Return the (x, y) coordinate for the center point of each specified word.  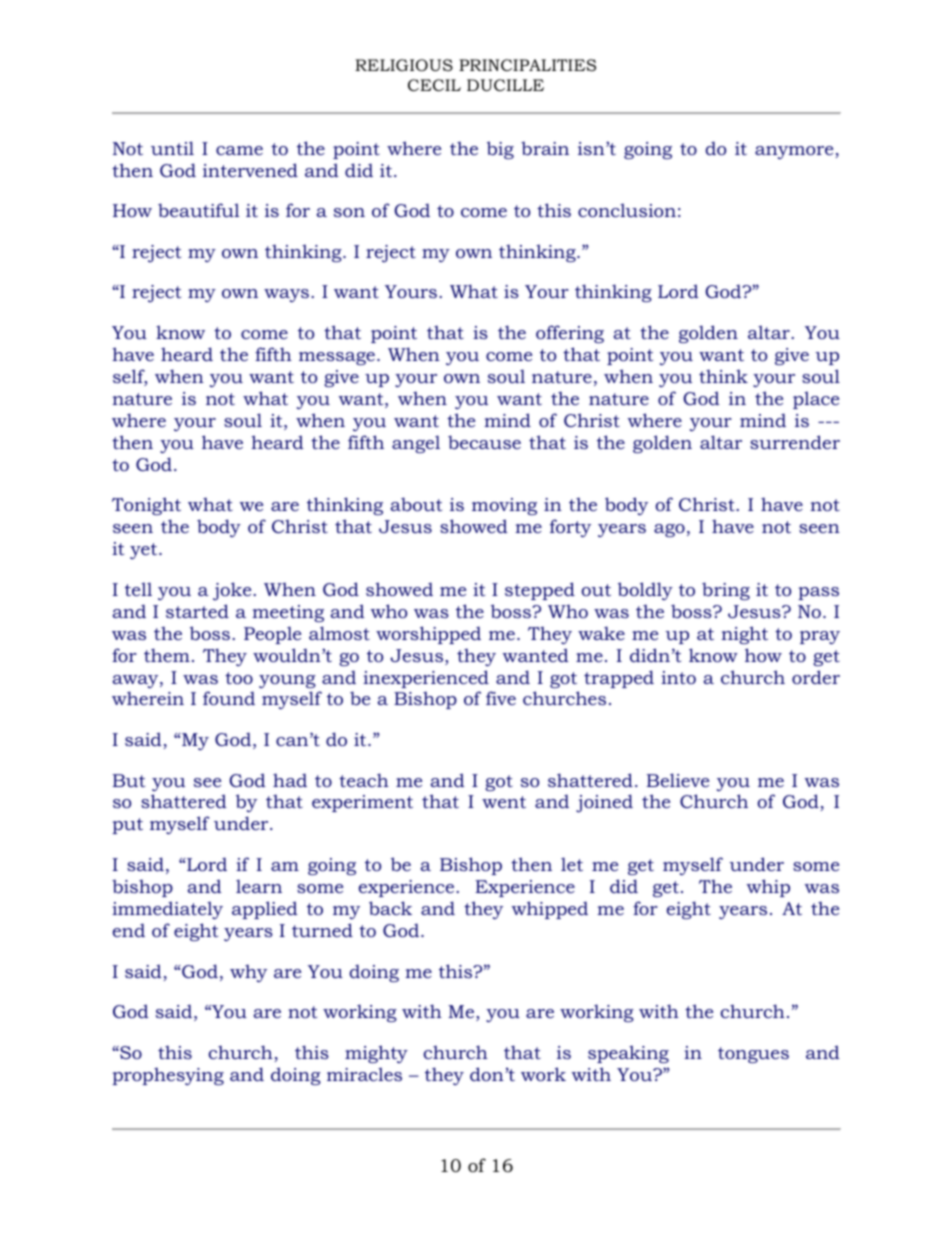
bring (726, 591)
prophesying (168, 1076)
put (127, 826)
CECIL (434, 85)
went (504, 802)
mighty (376, 1054)
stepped (540, 591)
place (816, 400)
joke (233, 591)
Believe (678, 780)
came (239, 150)
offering (570, 334)
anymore (794, 152)
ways (286, 295)
